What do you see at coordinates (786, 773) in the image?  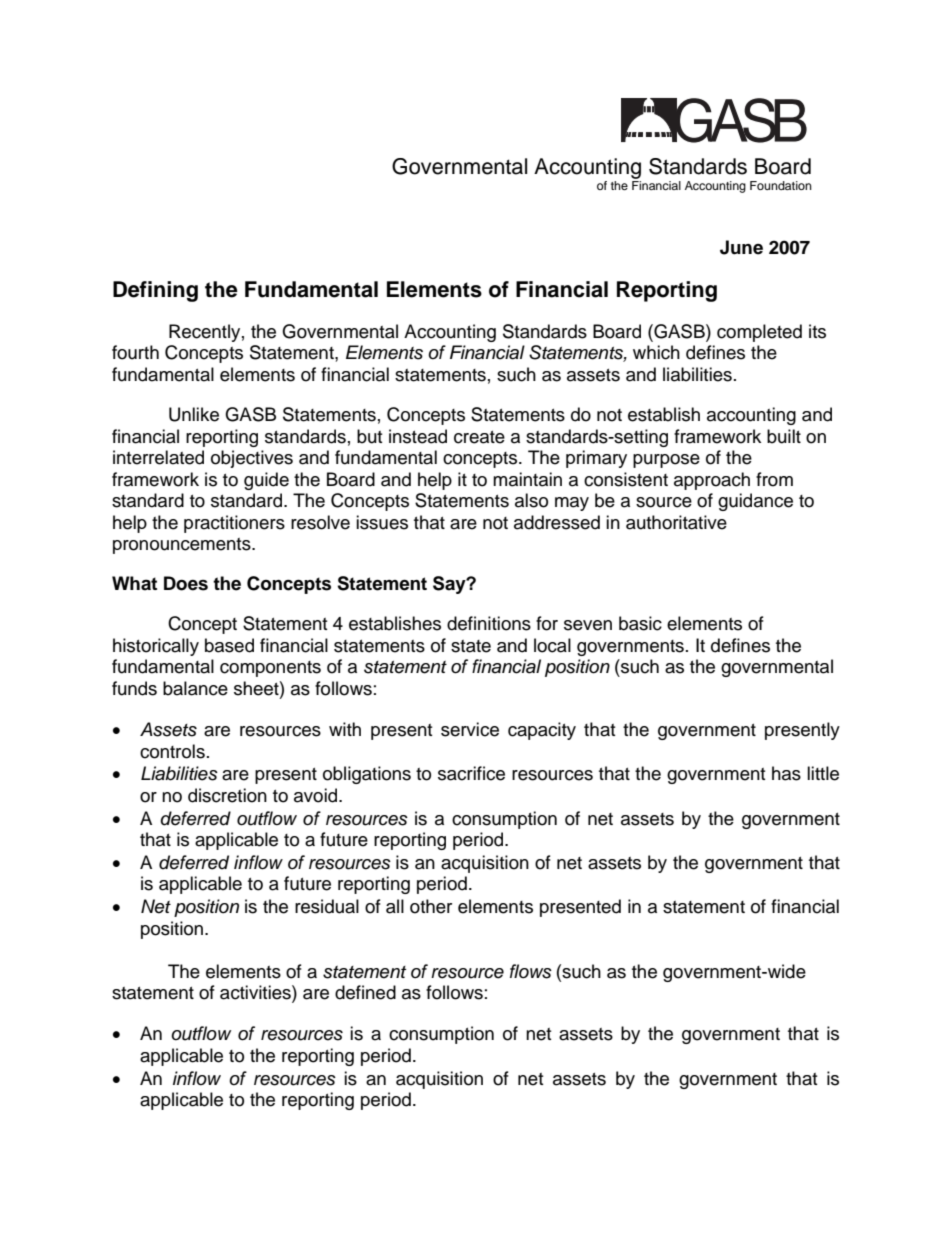 I see `has` at bounding box center [786, 773].
